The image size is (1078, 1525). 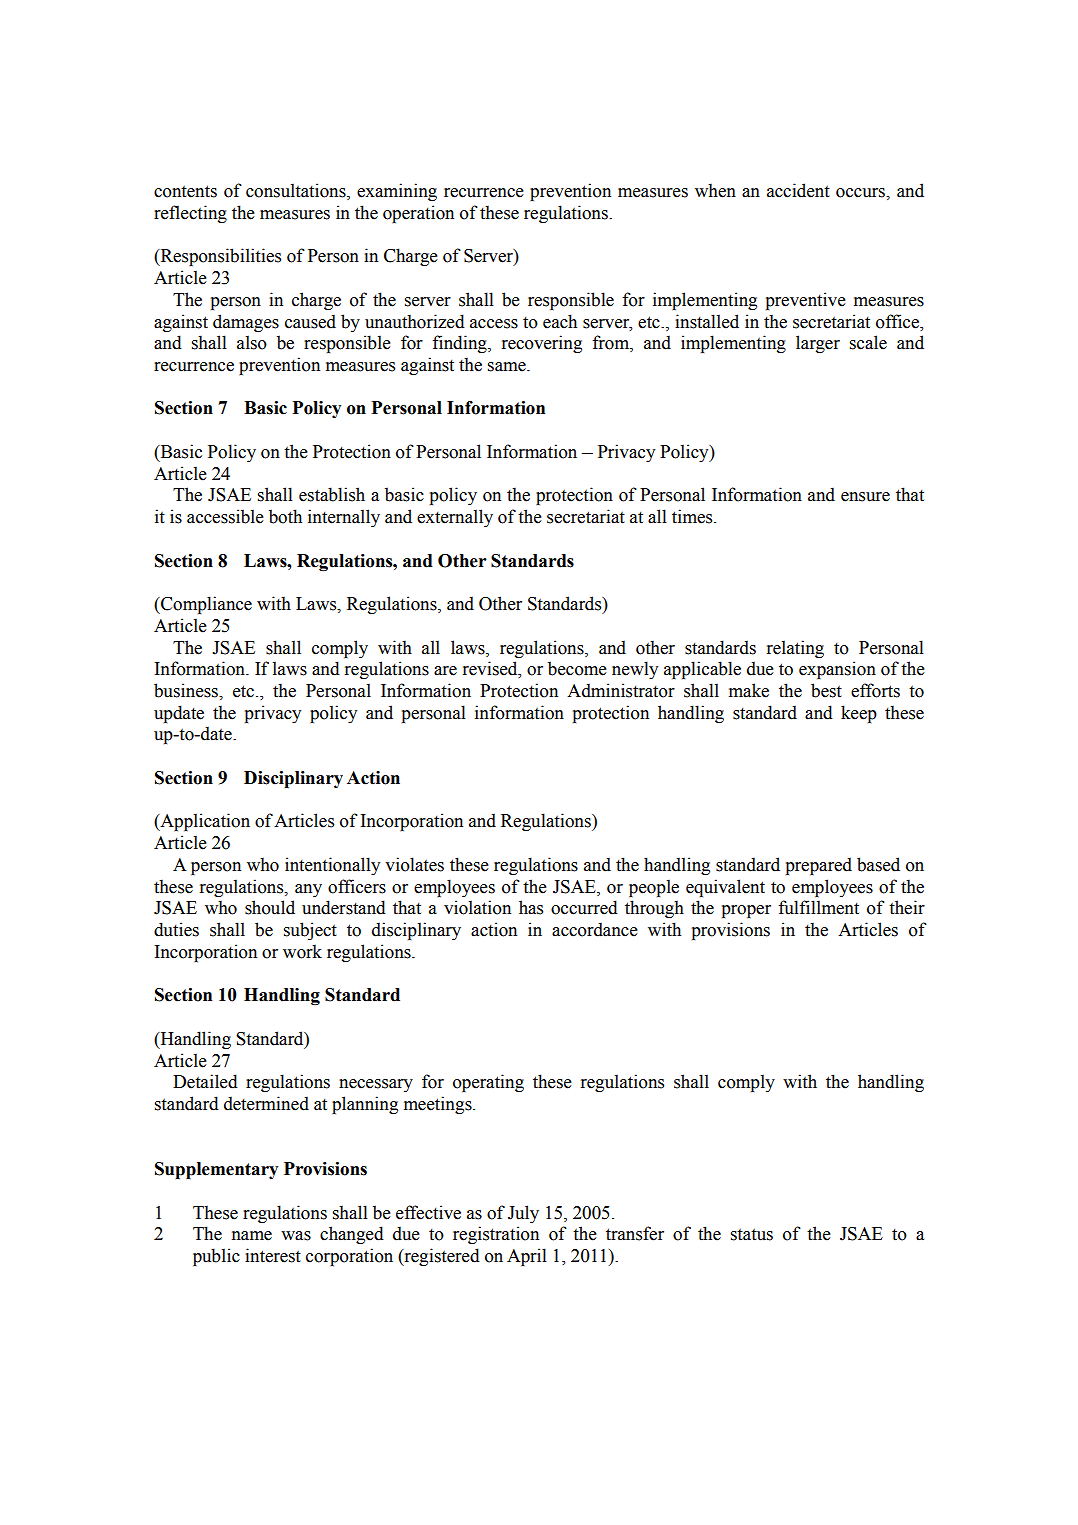 I want to click on reflecting, so click(x=190, y=214).
